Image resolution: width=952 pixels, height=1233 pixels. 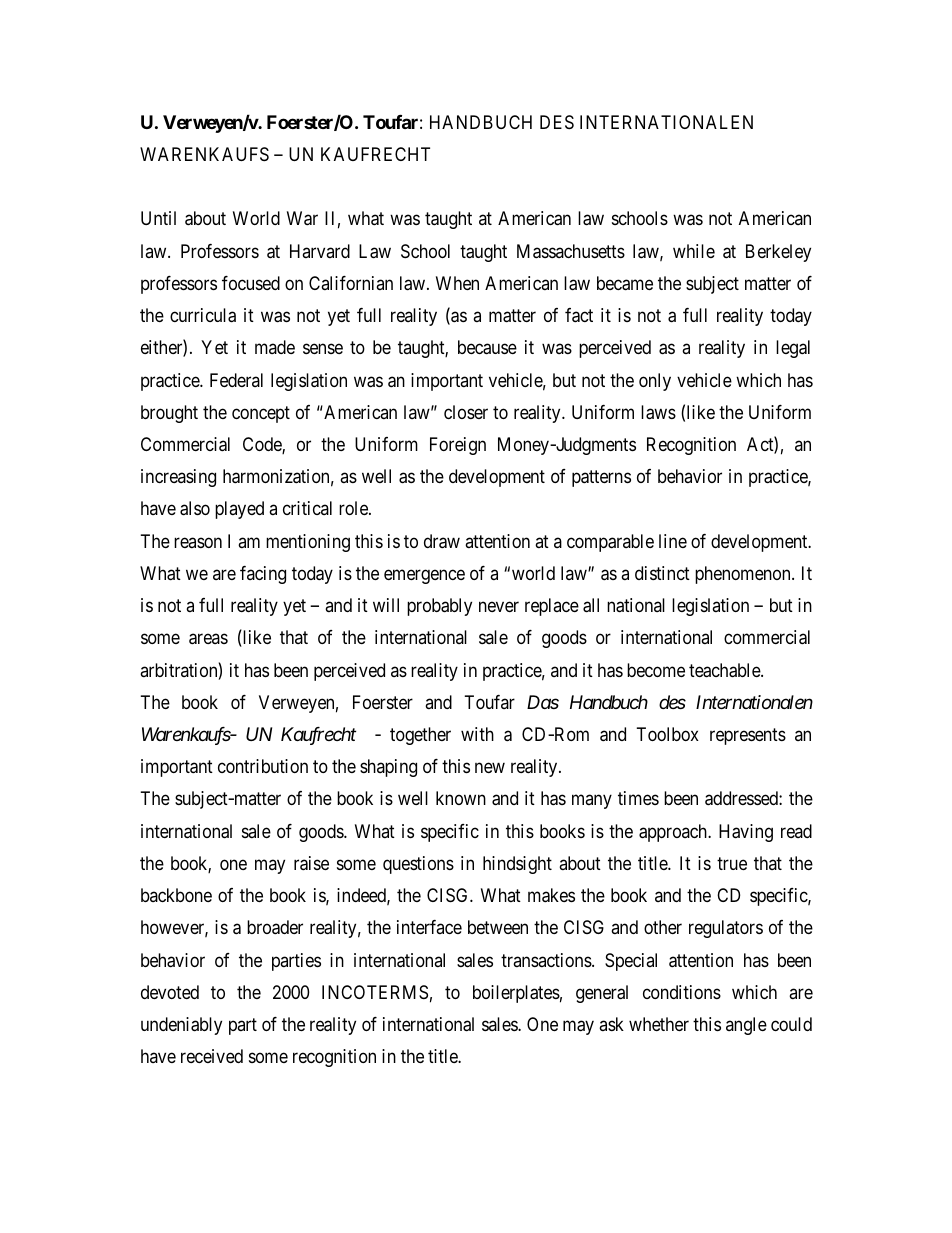 What do you see at coordinates (694, 251) in the screenshot?
I see `while` at bounding box center [694, 251].
